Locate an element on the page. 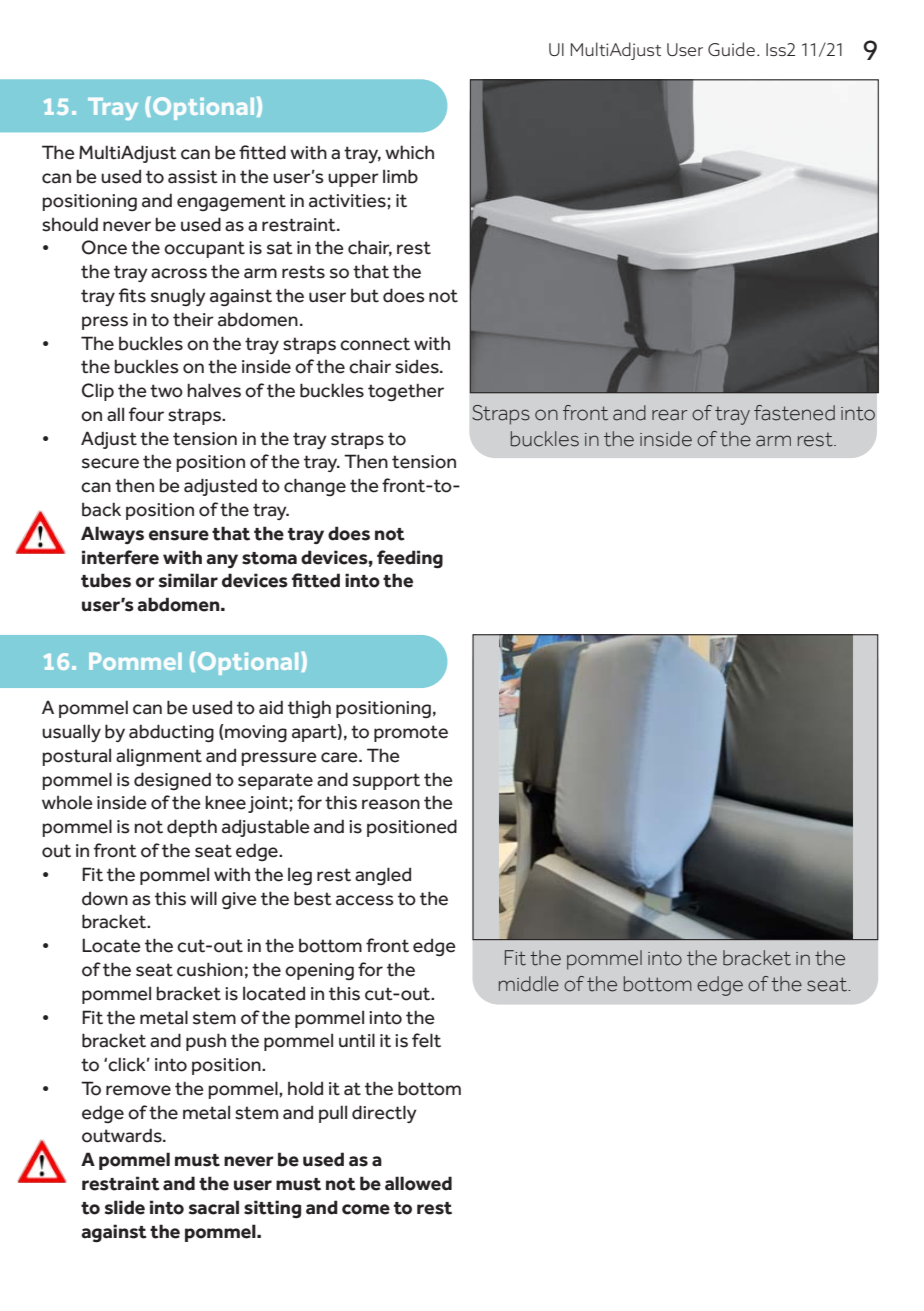 Image resolution: width=924 pixels, height=1311 pixels. fastened is located at coordinates (794, 413).
